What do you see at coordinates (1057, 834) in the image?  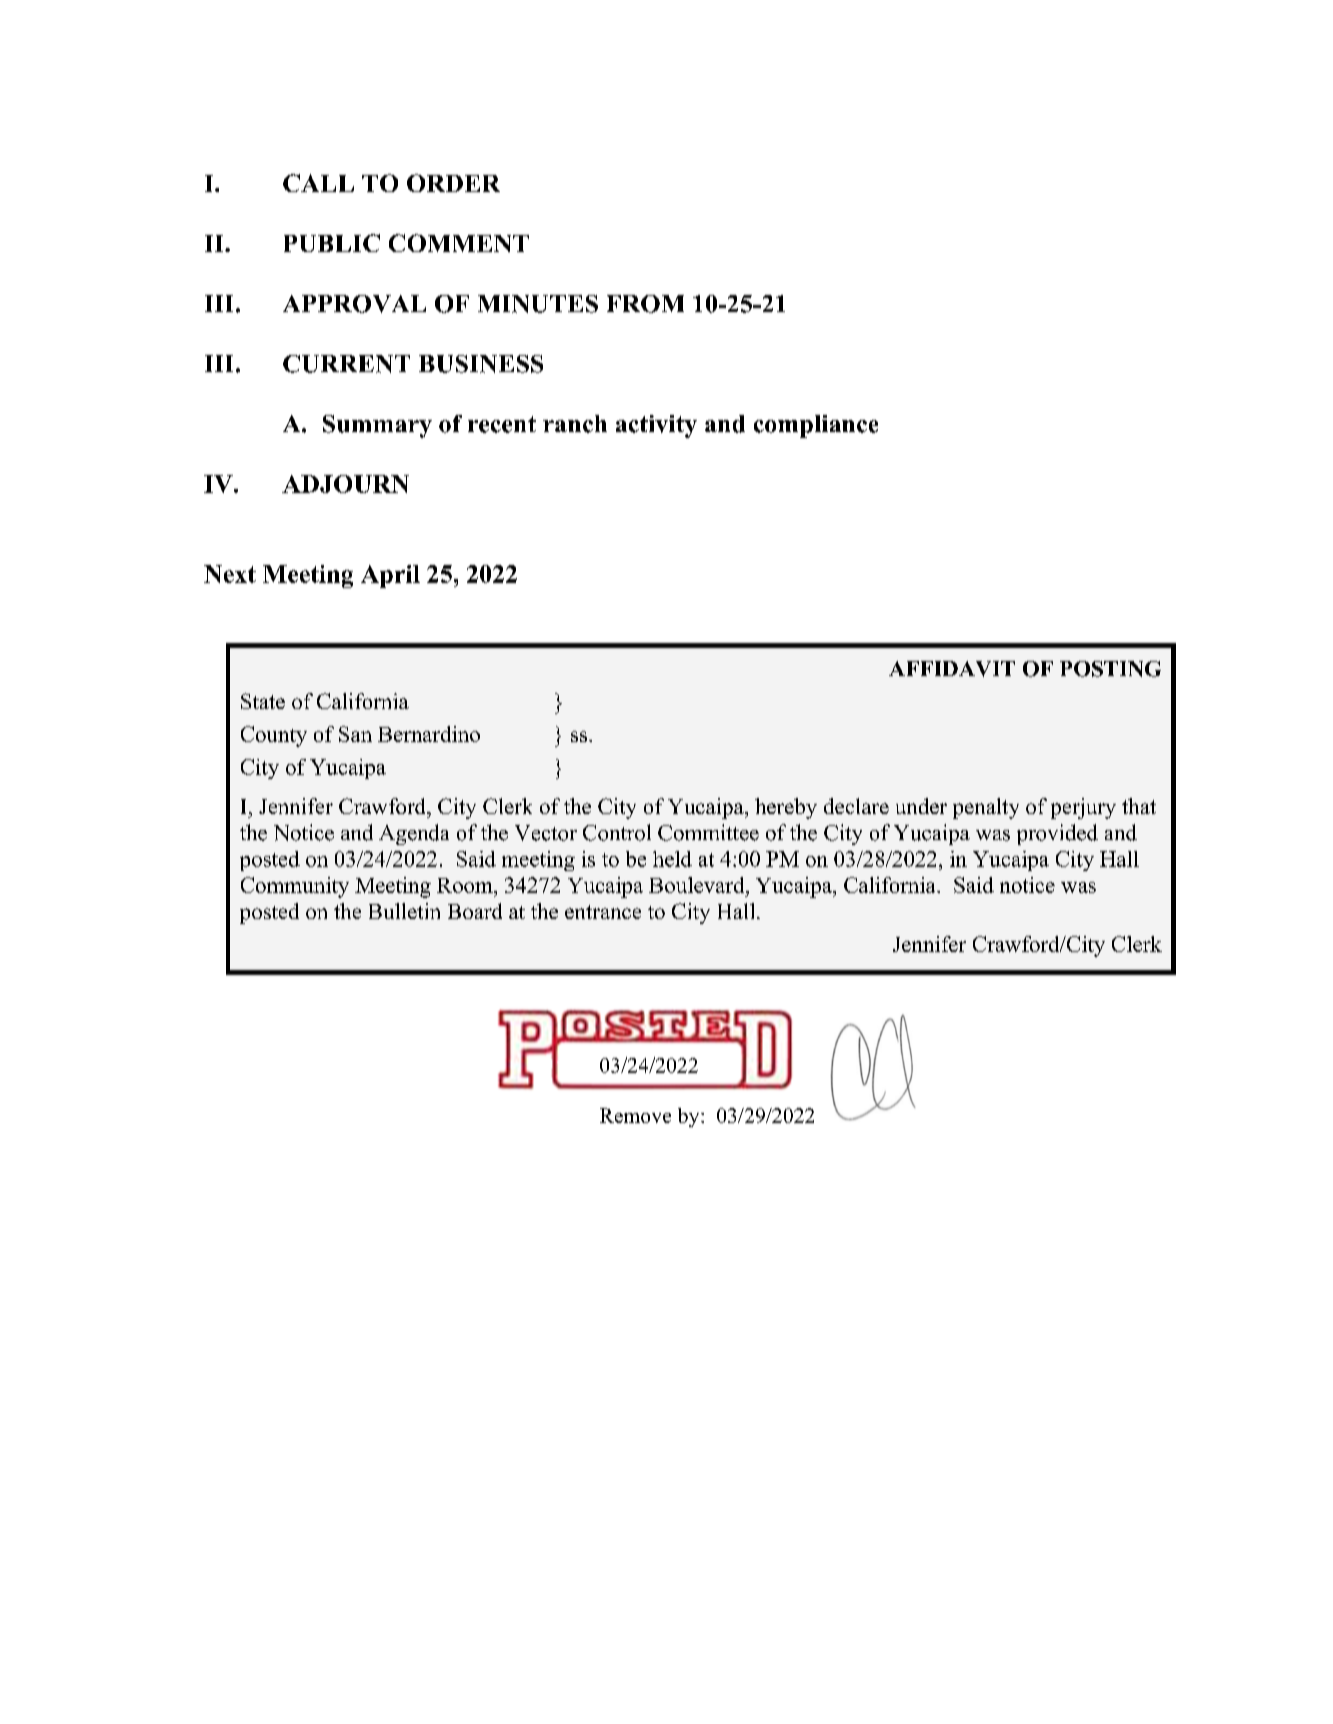 I see `provided` at bounding box center [1057, 834].
